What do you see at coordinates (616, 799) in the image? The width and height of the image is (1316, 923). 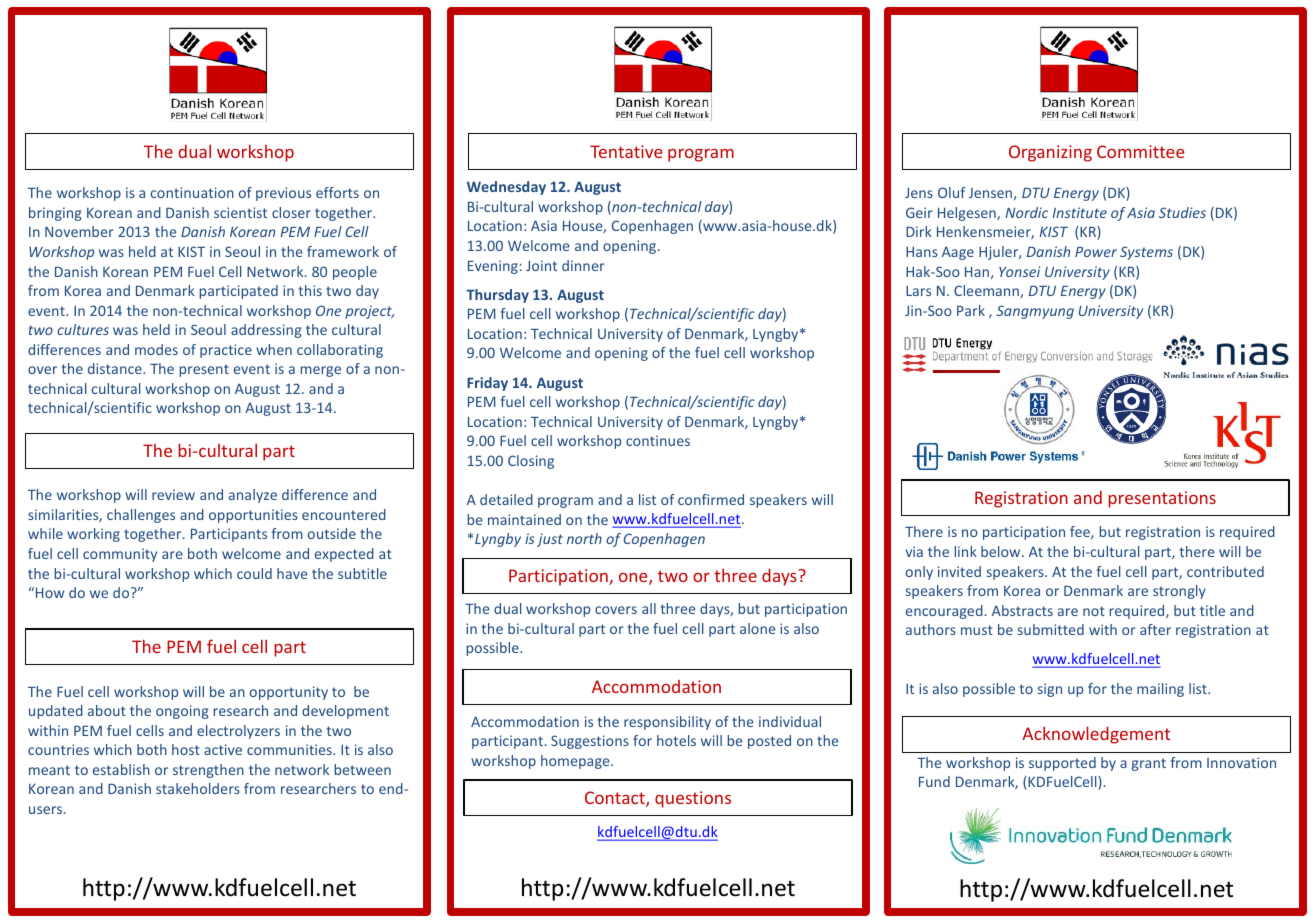 I see `Contact` at bounding box center [616, 799].
